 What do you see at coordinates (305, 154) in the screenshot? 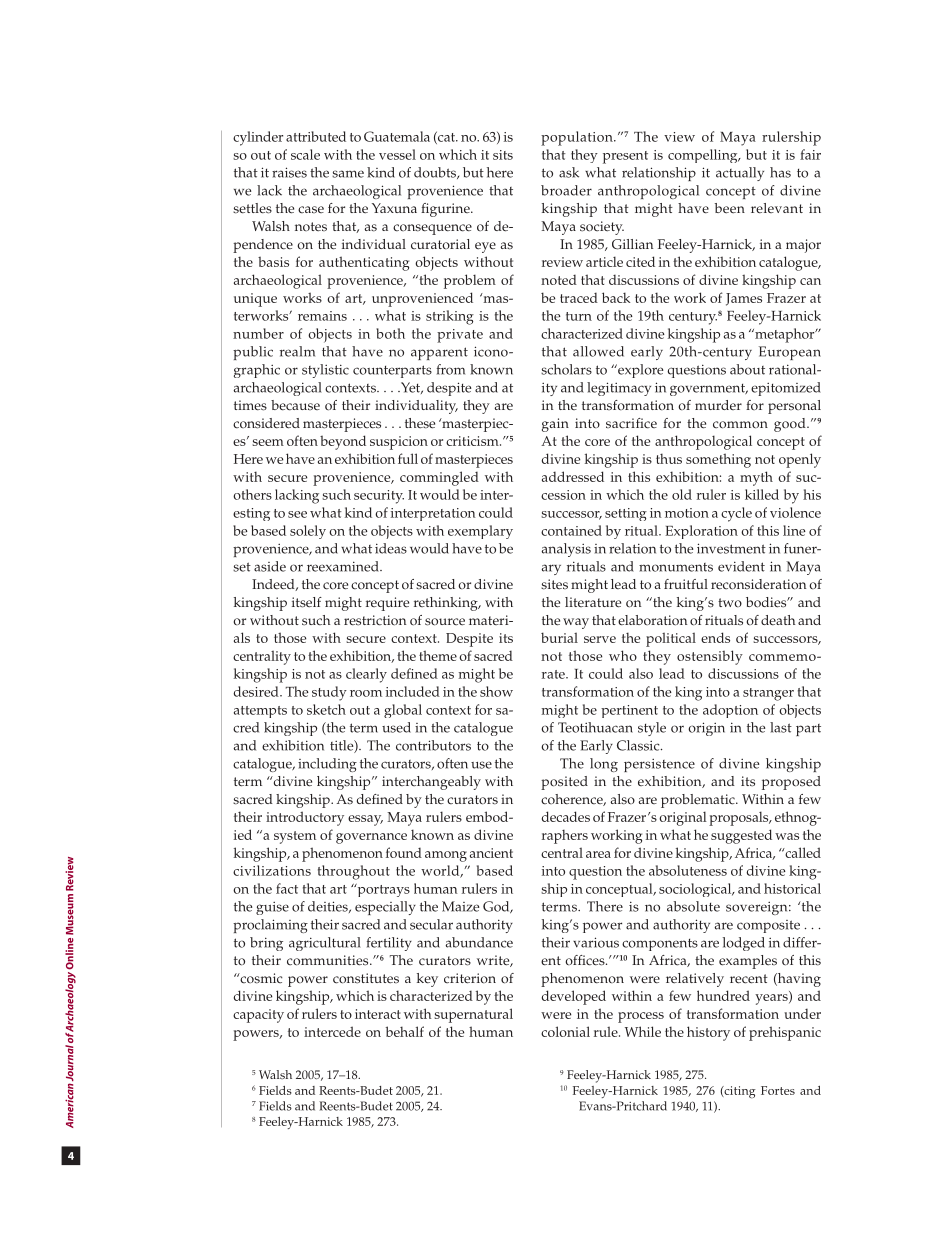
I see `scale` at bounding box center [305, 154].
